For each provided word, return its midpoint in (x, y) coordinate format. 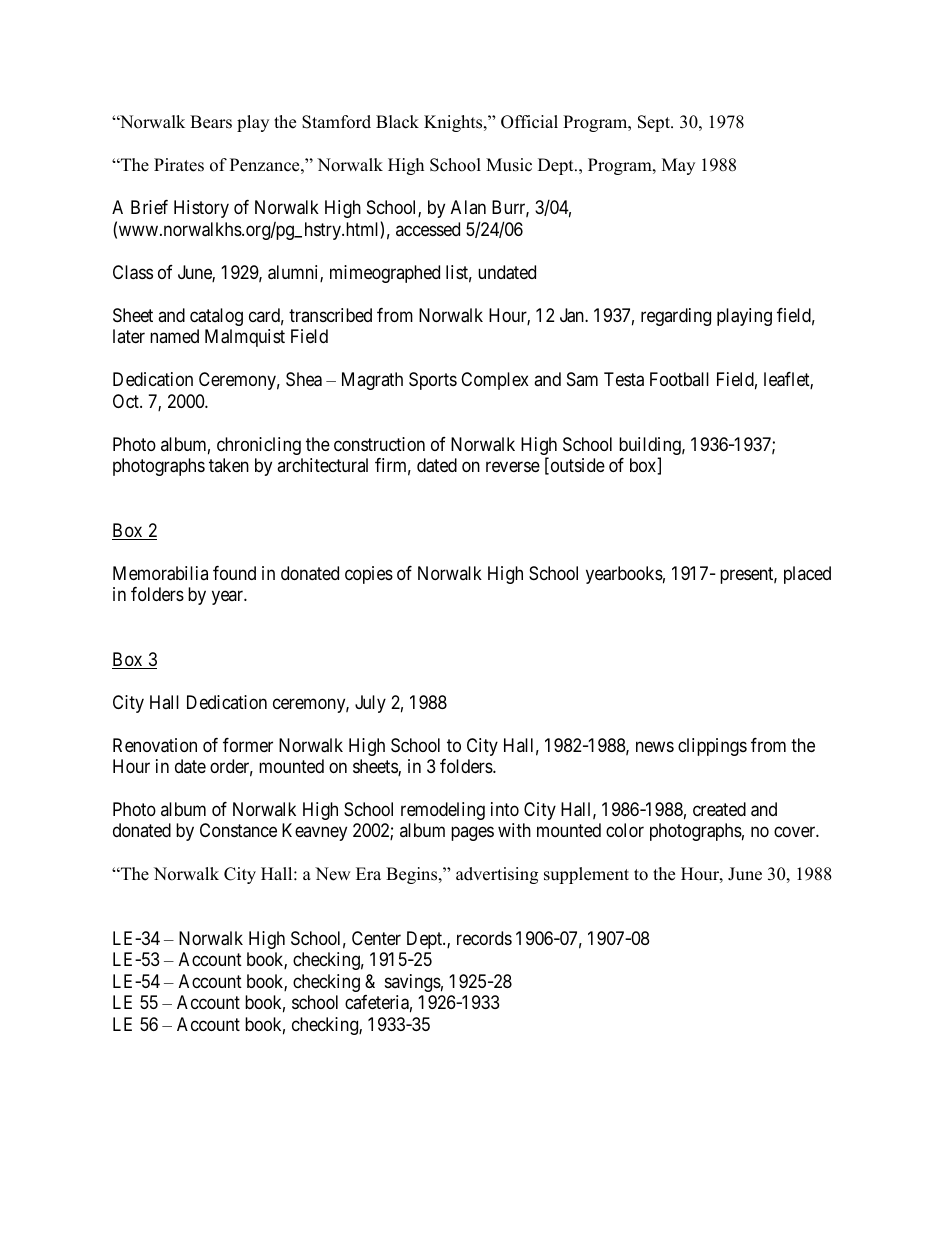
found (234, 573)
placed (807, 575)
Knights (454, 123)
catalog (216, 317)
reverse (513, 467)
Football (679, 379)
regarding (676, 317)
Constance (238, 830)
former (248, 745)
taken (229, 465)
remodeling (443, 811)
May (678, 166)
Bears (211, 122)
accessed (428, 229)
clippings (712, 747)
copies (369, 575)
